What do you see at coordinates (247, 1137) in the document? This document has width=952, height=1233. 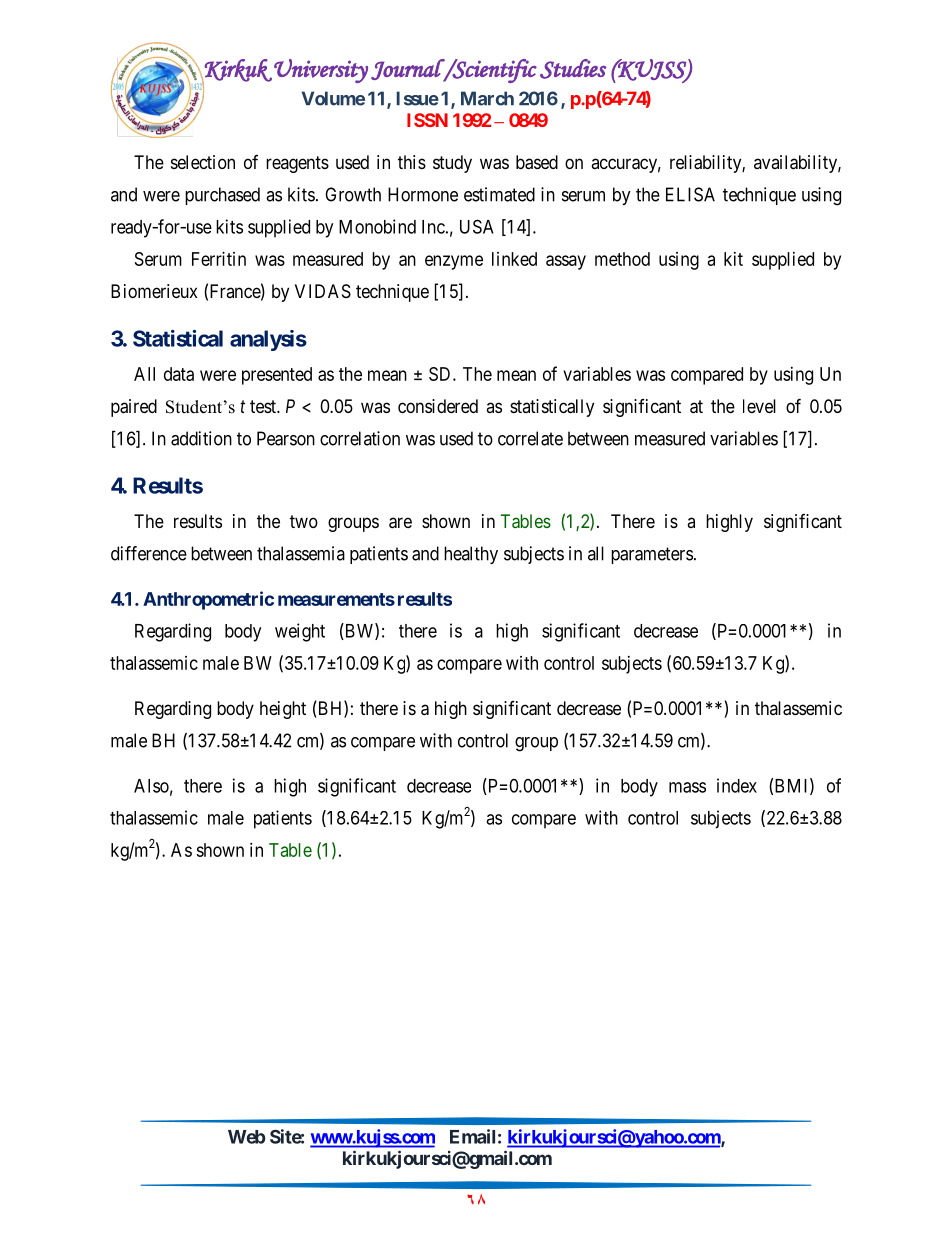 I see `Web` at bounding box center [247, 1137].
